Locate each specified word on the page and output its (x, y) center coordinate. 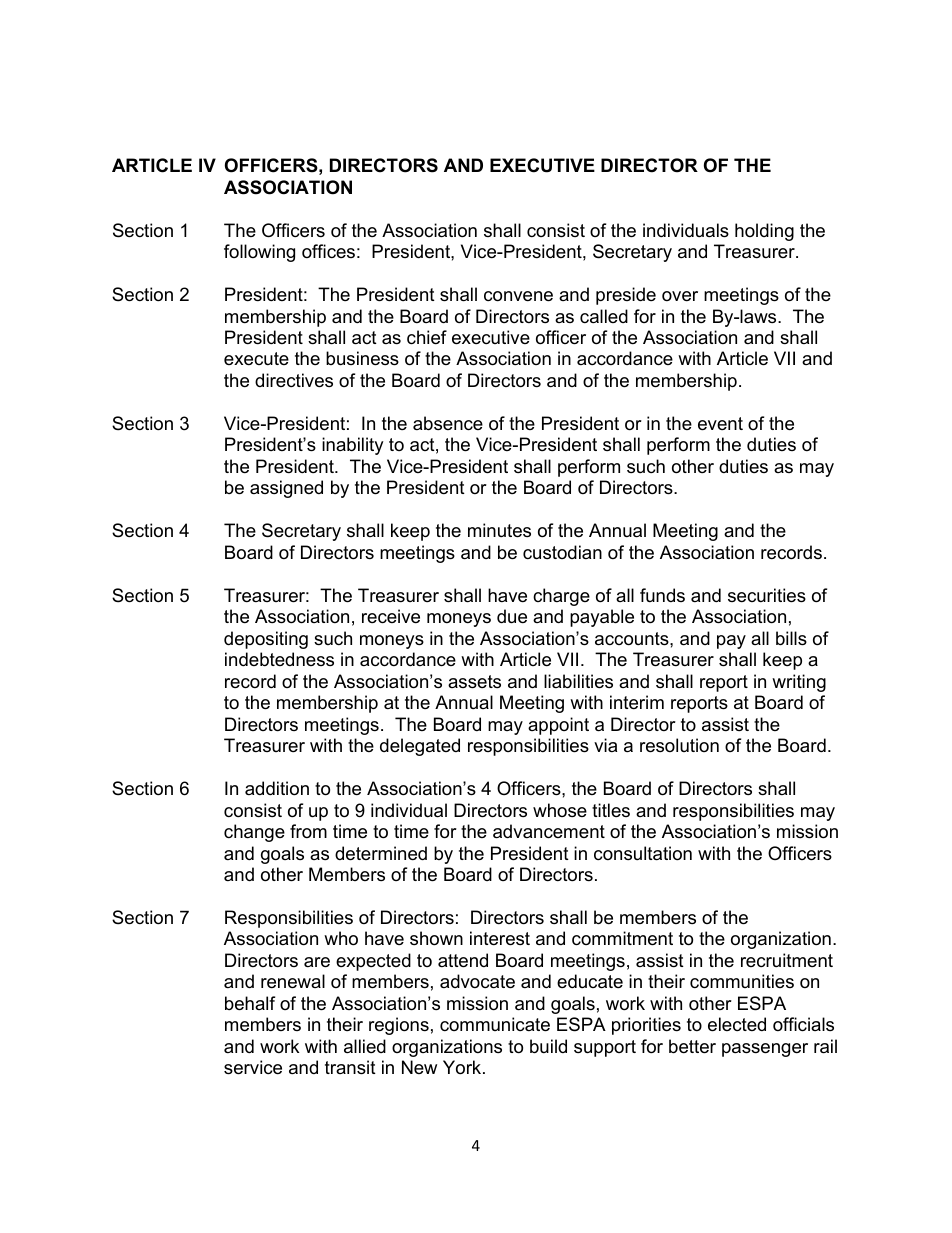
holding (764, 232)
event (720, 424)
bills (791, 638)
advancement (549, 831)
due (512, 616)
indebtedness (279, 659)
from (308, 831)
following (259, 253)
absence (448, 423)
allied (365, 1046)
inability (353, 446)
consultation (643, 853)
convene (518, 296)
